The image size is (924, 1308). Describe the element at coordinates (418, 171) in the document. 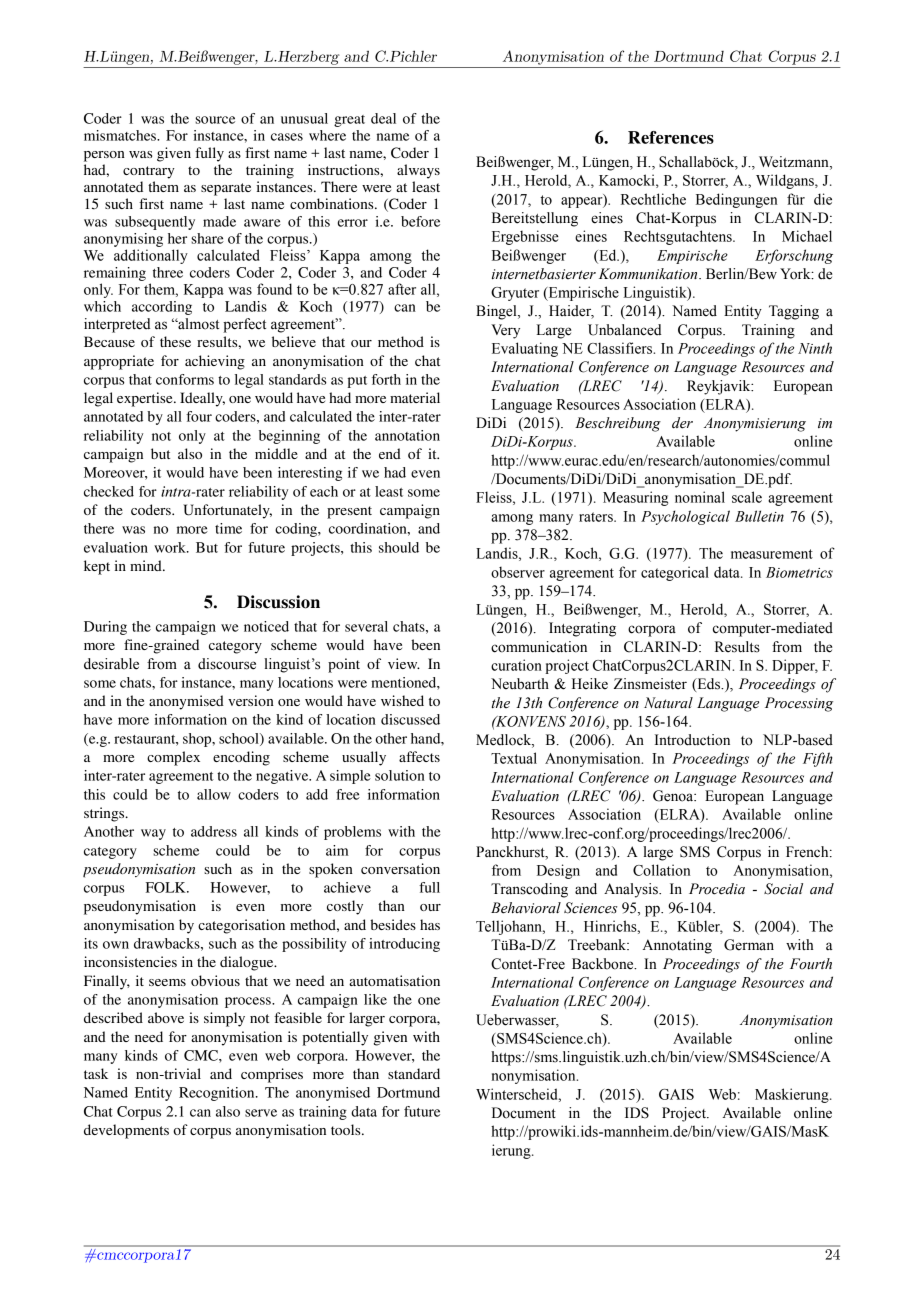

I see `always` at that location.
